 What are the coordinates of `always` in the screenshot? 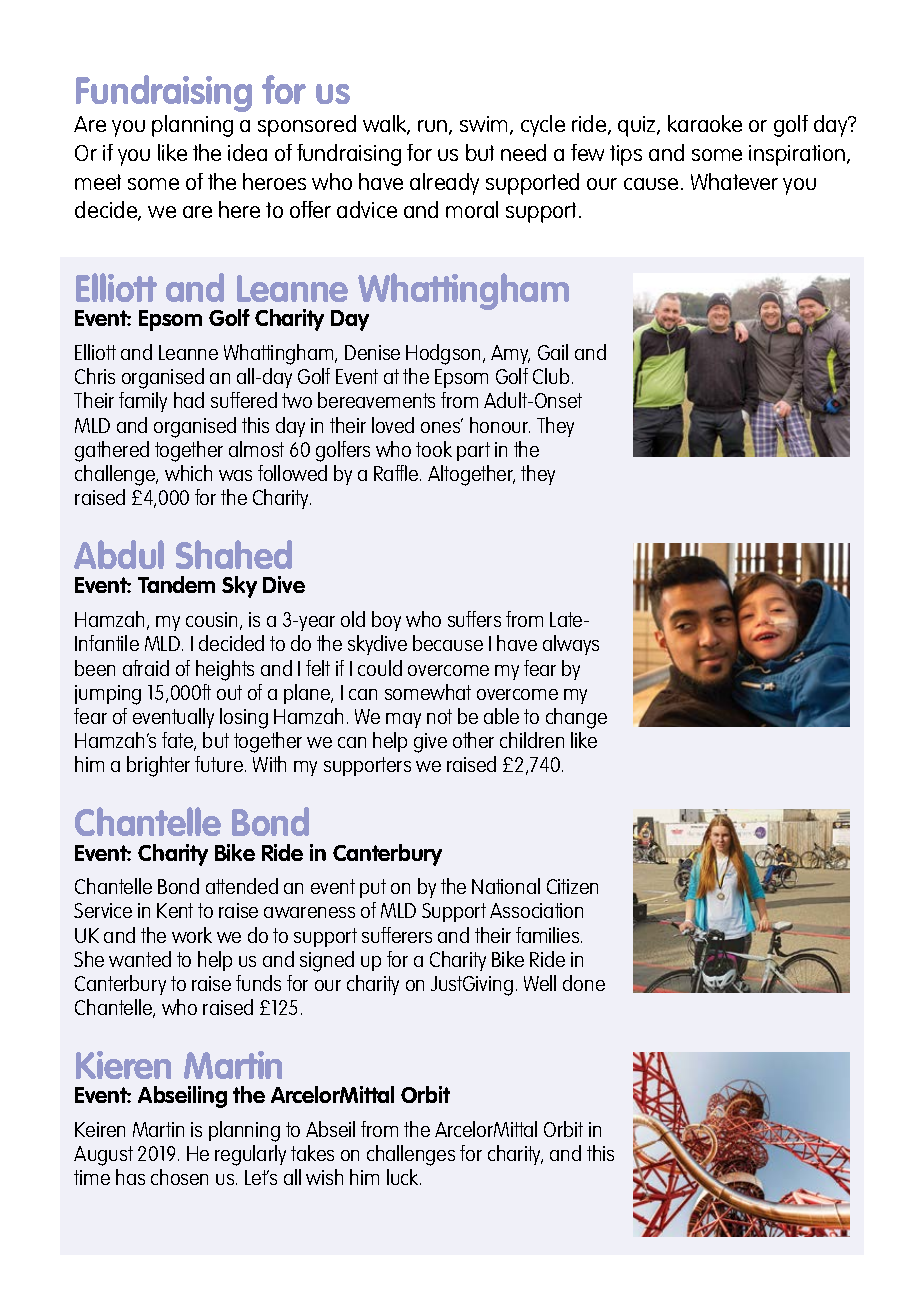 It's located at (571, 645).
